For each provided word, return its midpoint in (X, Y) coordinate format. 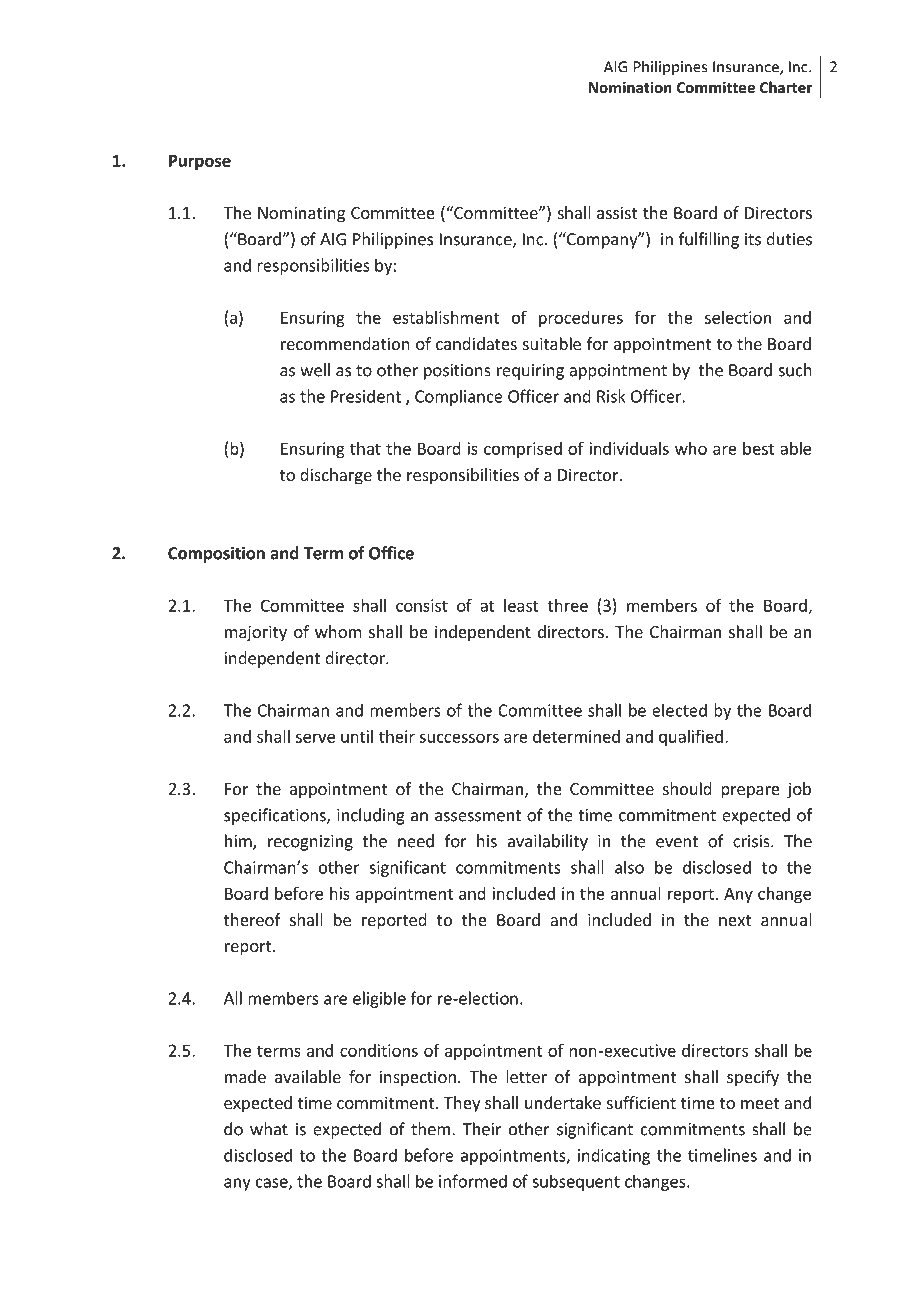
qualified (691, 737)
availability (548, 842)
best (758, 448)
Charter (786, 87)
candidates (476, 343)
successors (459, 738)
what (269, 1129)
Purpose (200, 162)
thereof (252, 919)
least (521, 605)
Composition (216, 554)
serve (315, 738)
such (795, 370)
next (735, 920)
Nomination (630, 87)
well (315, 370)
